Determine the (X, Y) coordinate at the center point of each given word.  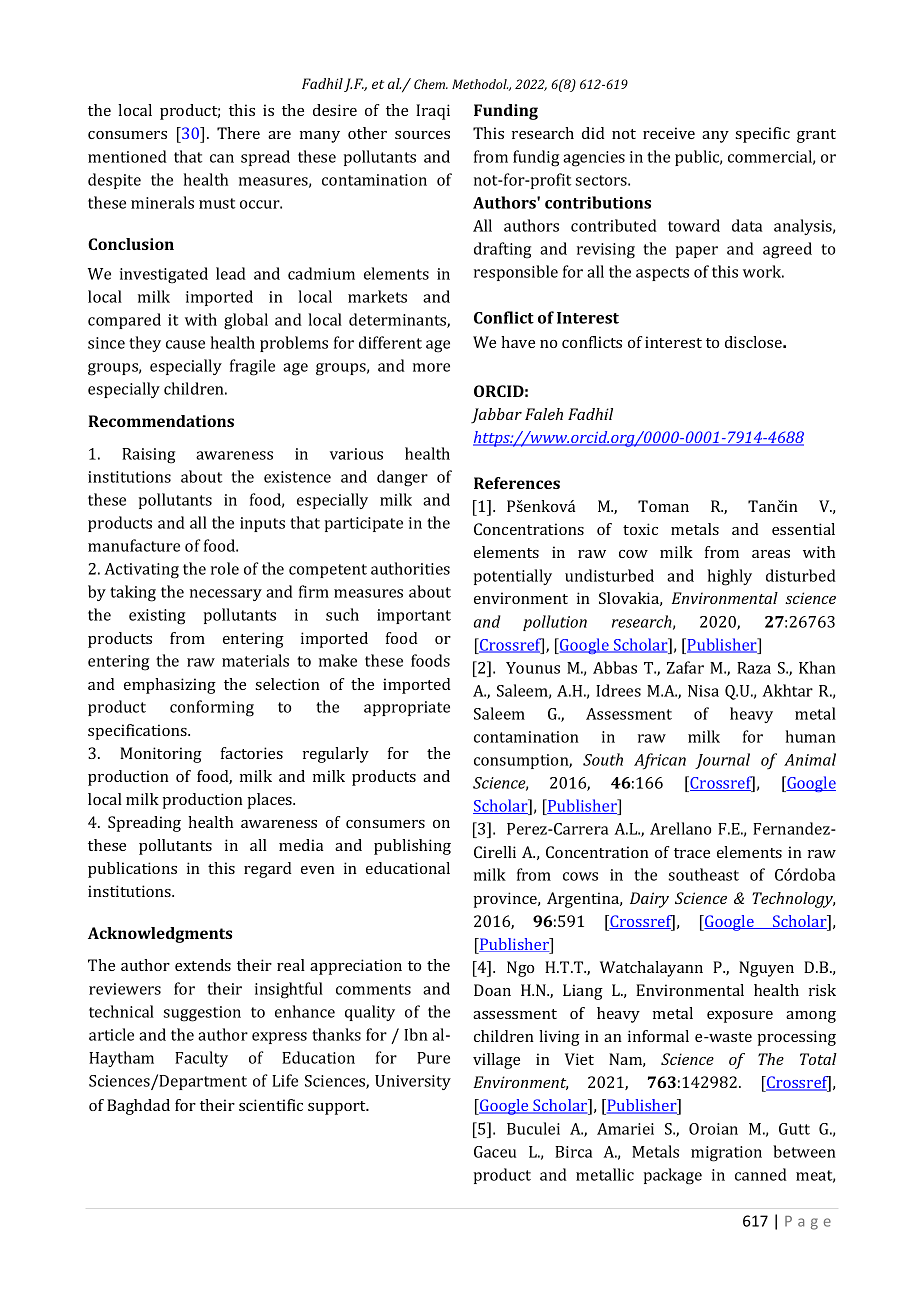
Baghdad (138, 1107)
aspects (662, 274)
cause (185, 344)
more (431, 367)
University (413, 1082)
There (238, 133)
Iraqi (433, 112)
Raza (754, 668)
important (414, 616)
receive (669, 133)
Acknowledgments (160, 935)
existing (157, 617)
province (507, 900)
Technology (793, 900)
